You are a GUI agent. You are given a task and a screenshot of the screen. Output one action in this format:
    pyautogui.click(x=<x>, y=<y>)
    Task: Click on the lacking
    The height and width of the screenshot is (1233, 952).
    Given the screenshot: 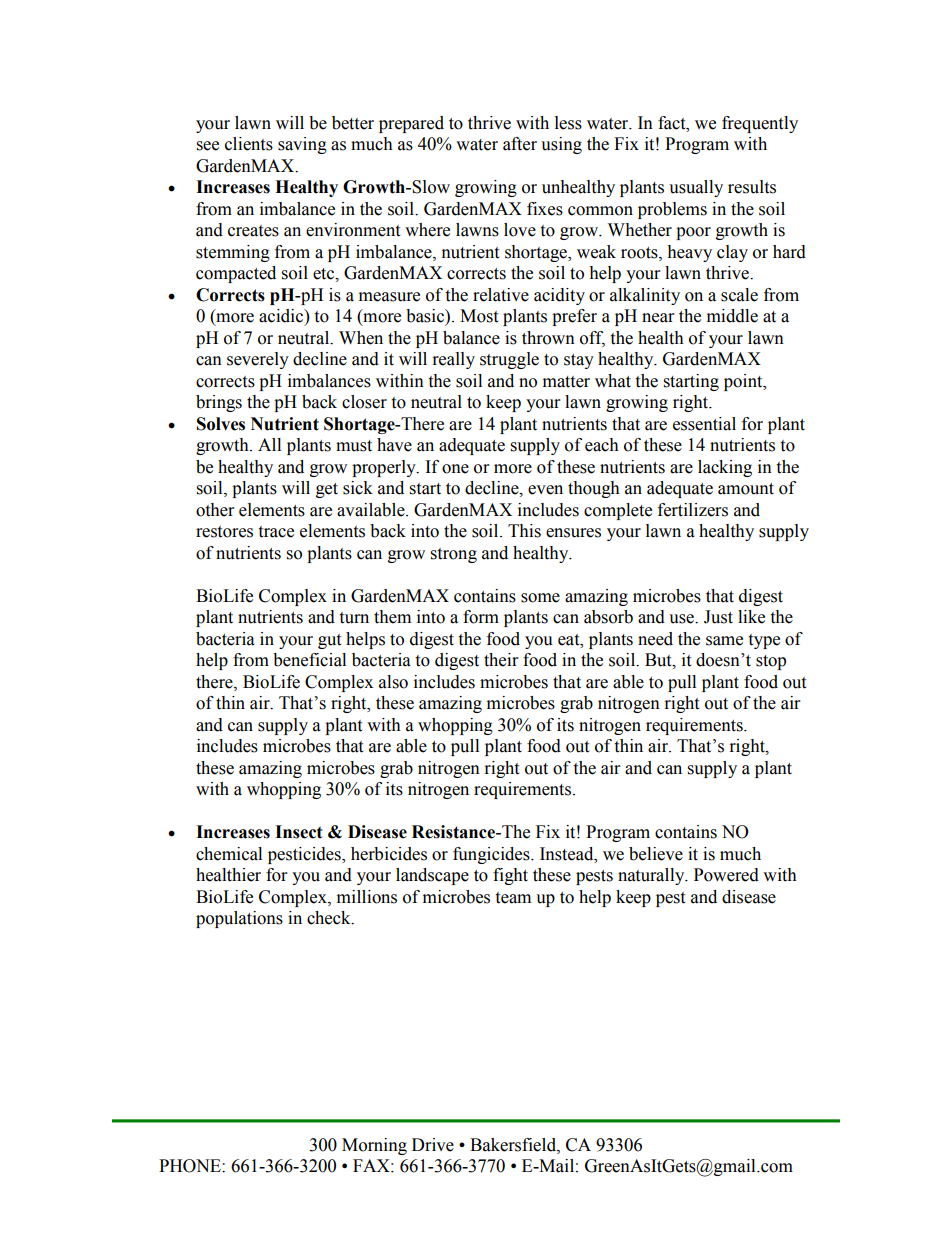 What is the action you would take?
    pyautogui.click(x=725, y=468)
